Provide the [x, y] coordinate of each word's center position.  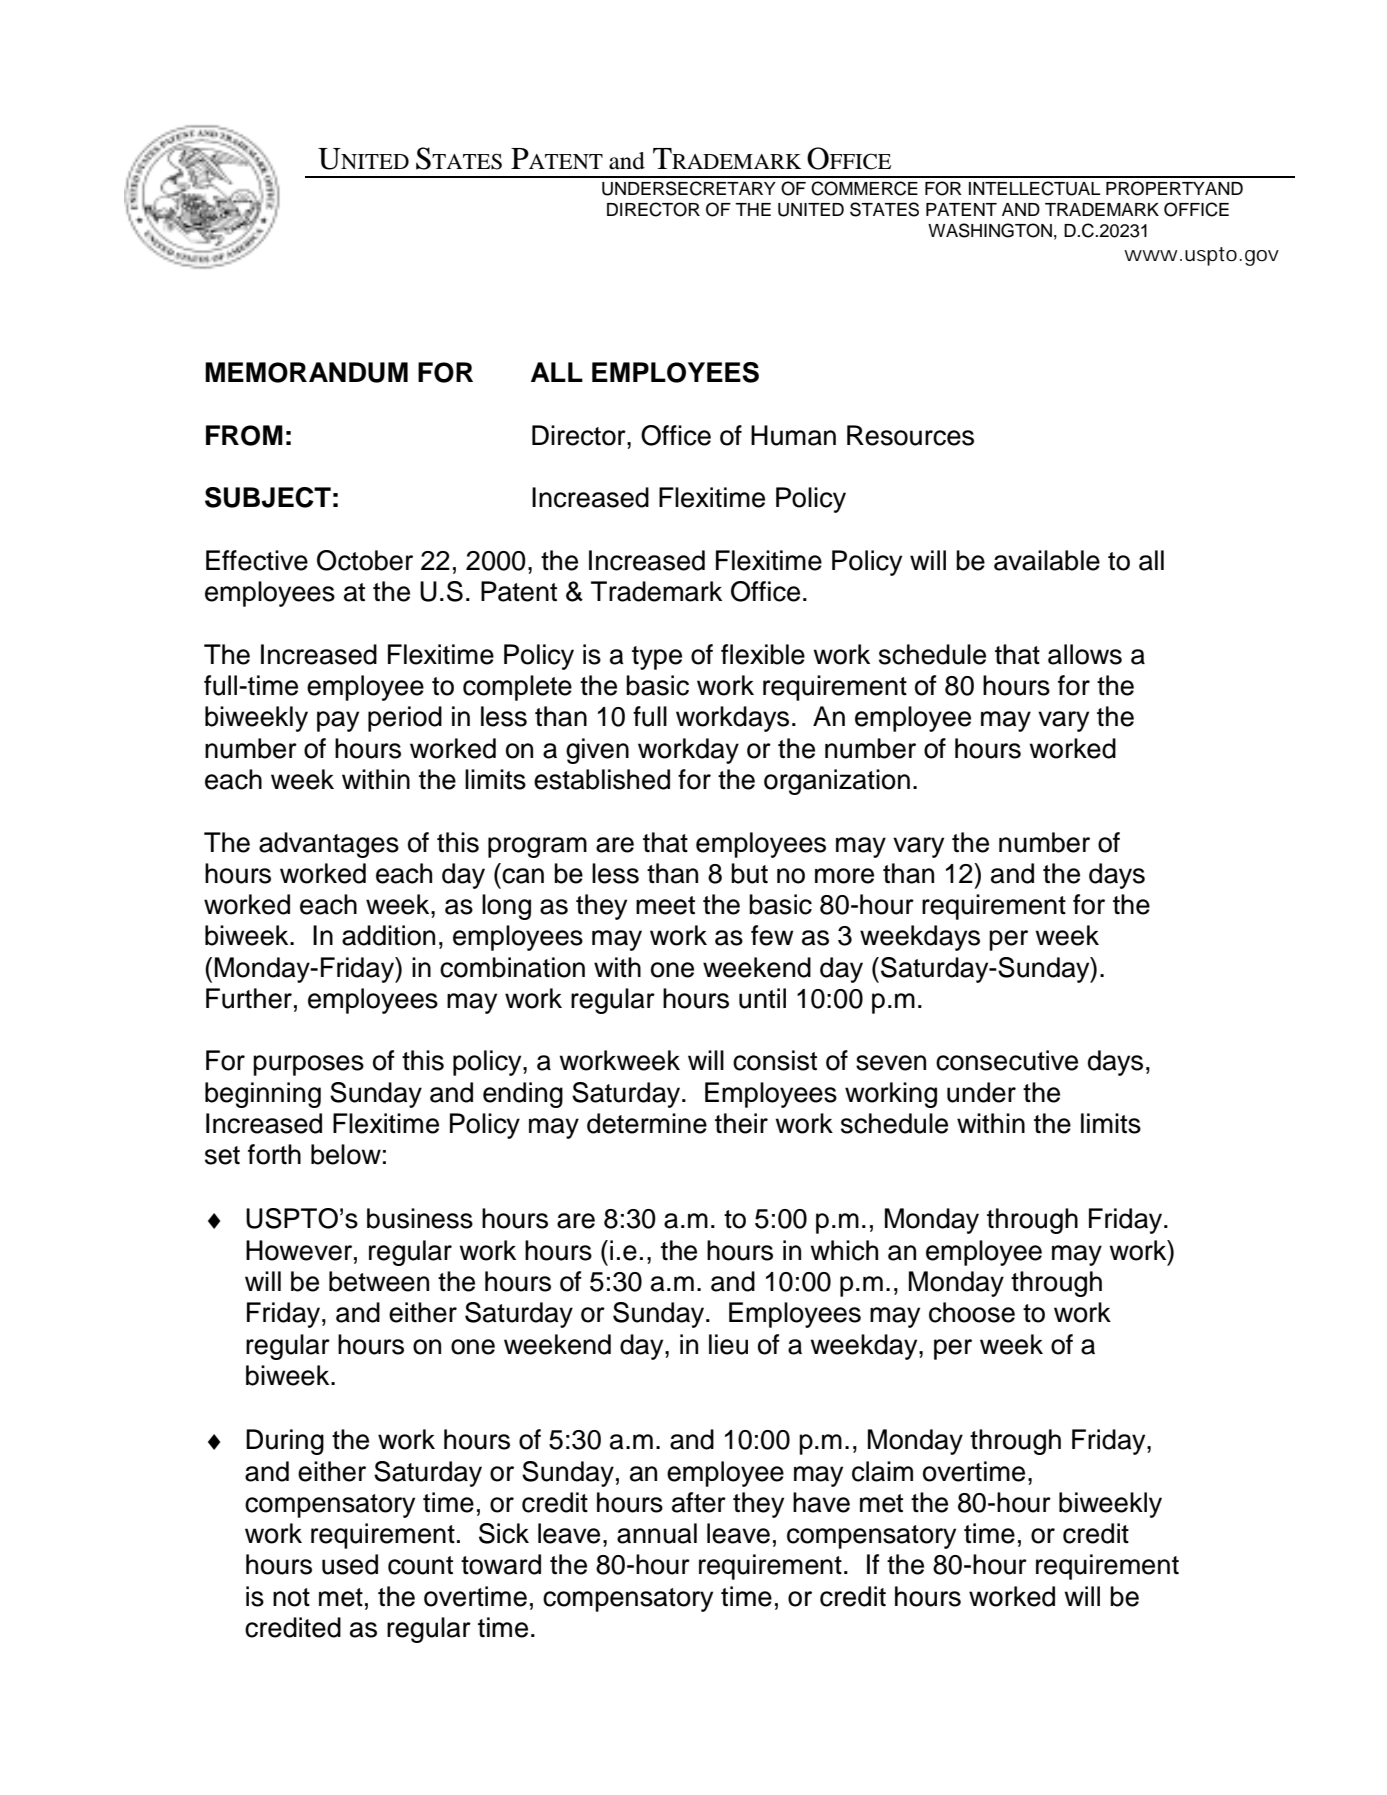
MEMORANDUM [306, 372]
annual [657, 1533]
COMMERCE [864, 188]
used [350, 1564]
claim [882, 1471]
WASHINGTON [990, 230]
